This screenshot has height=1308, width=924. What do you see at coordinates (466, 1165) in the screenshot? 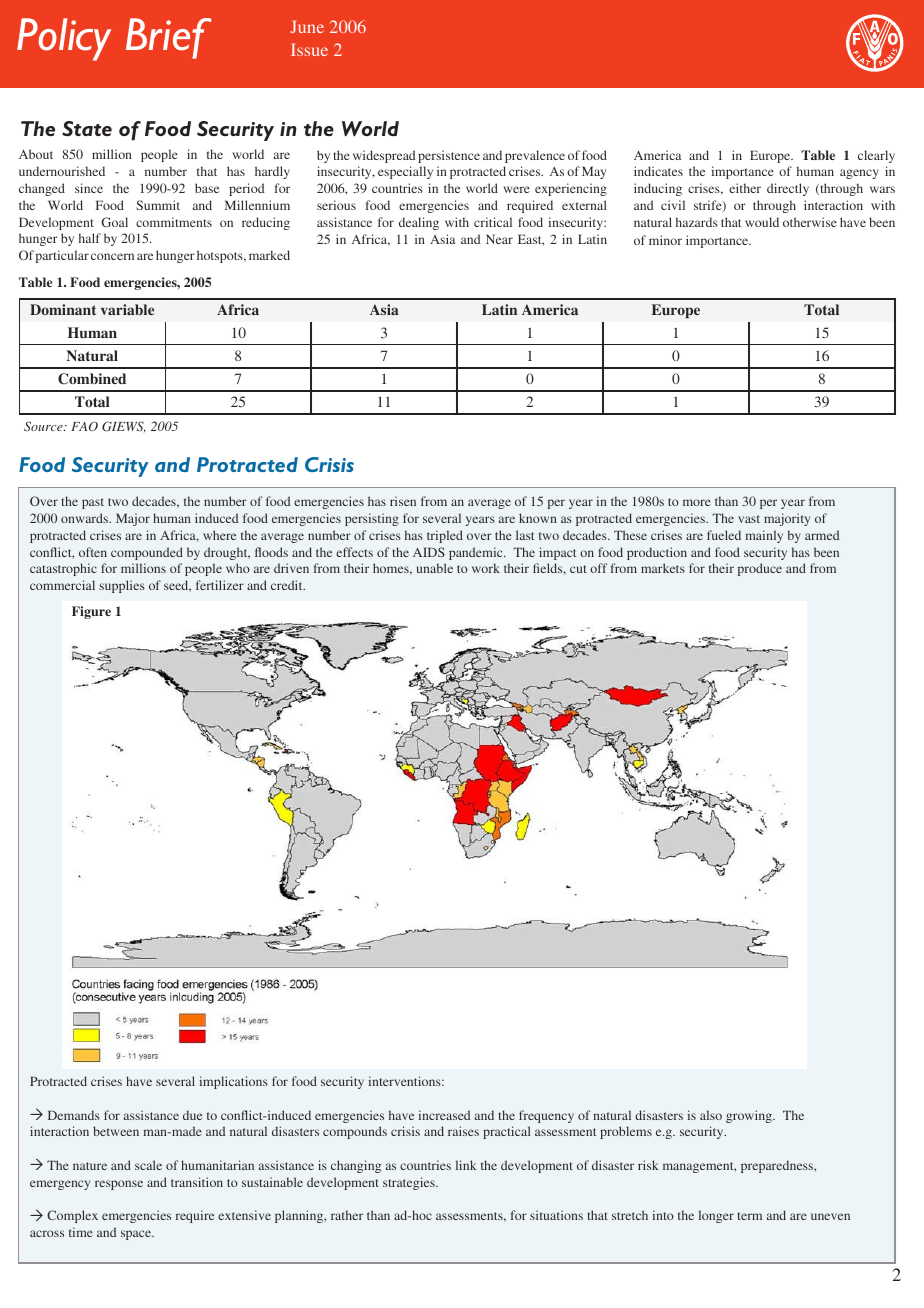
I see `link` at bounding box center [466, 1165].
